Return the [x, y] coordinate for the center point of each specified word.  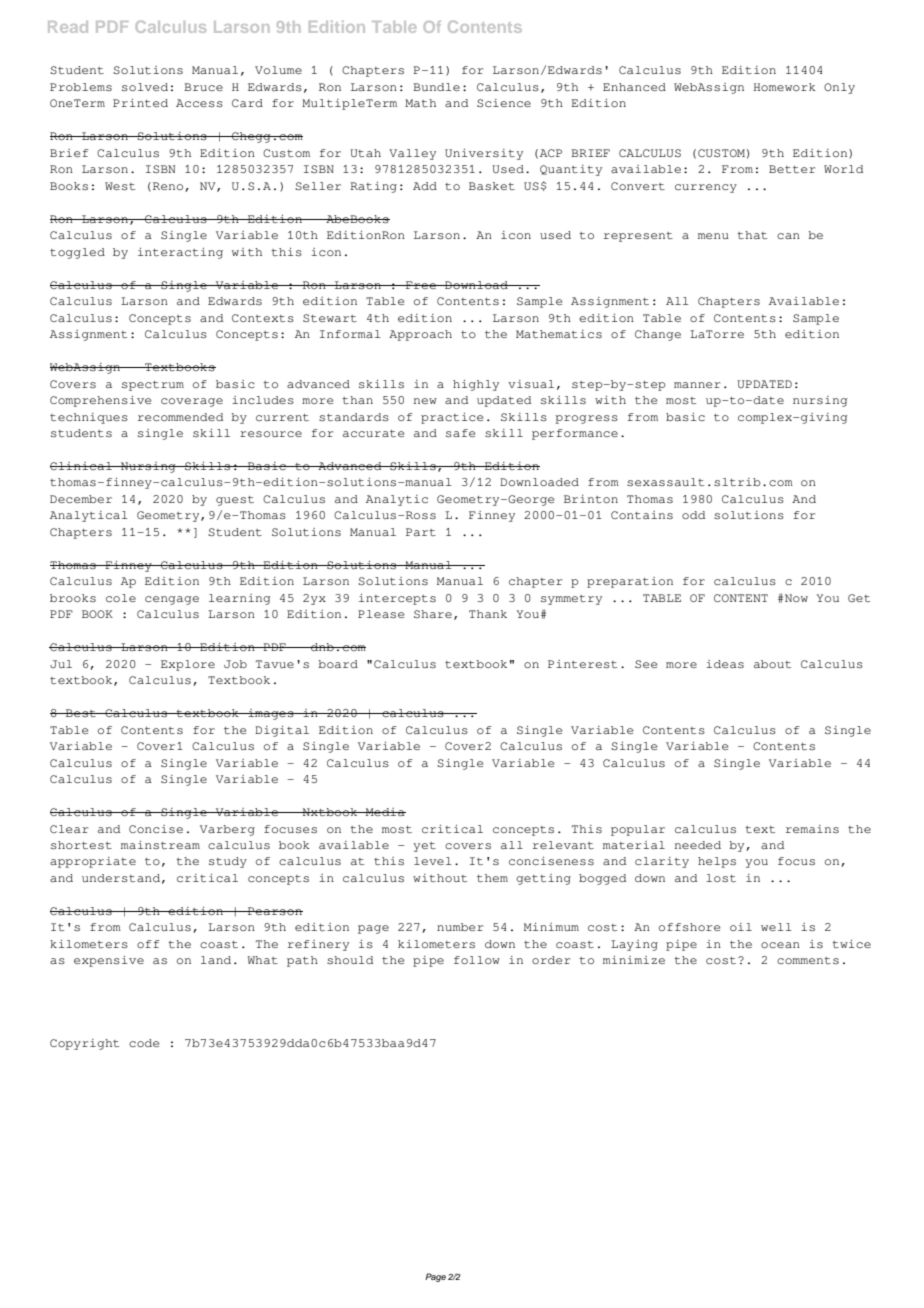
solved [145, 87]
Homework [785, 87]
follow [477, 960]
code [144, 1043]
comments [808, 960]
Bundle [436, 87]
